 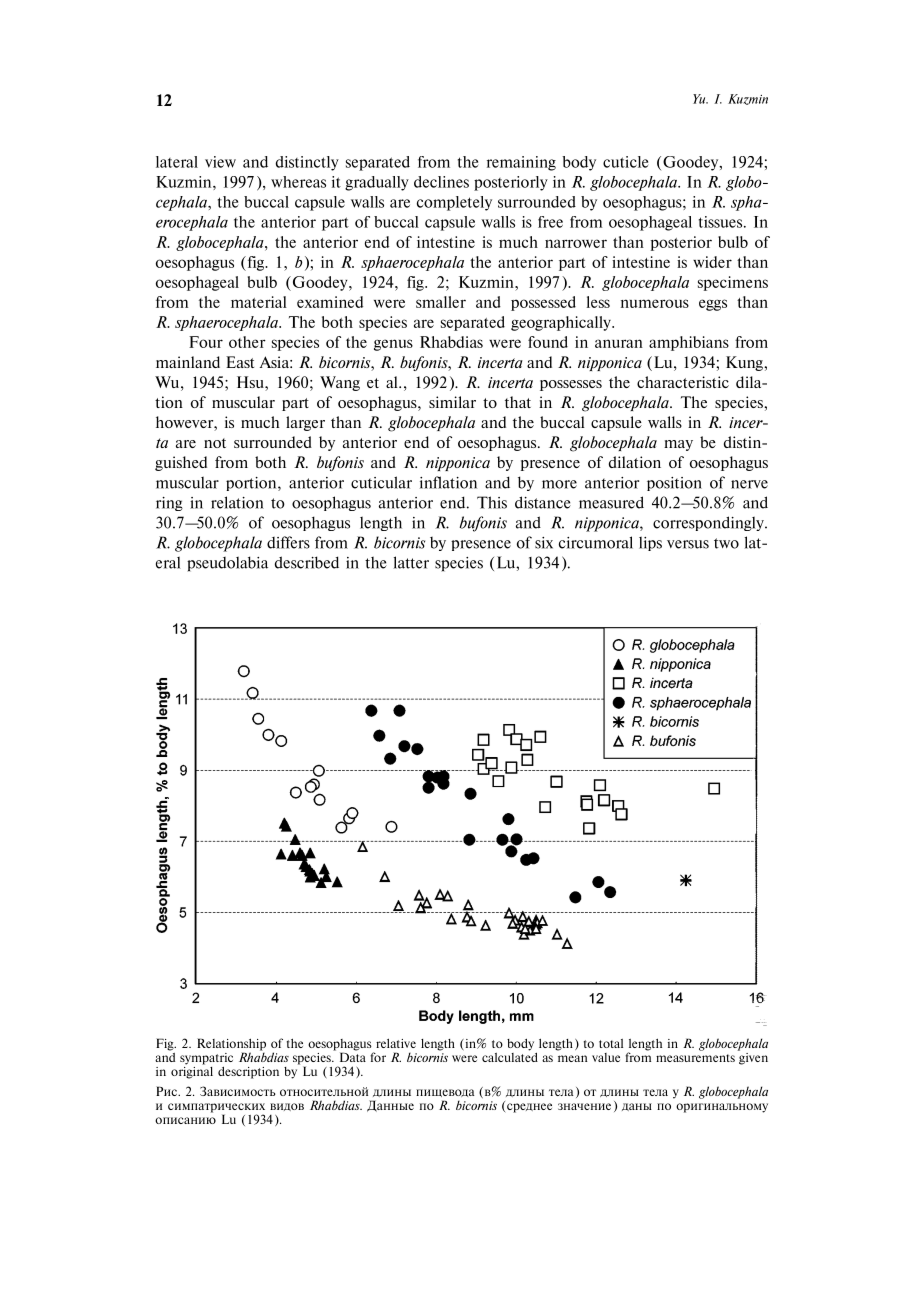 I want to click on This, so click(x=492, y=502).
